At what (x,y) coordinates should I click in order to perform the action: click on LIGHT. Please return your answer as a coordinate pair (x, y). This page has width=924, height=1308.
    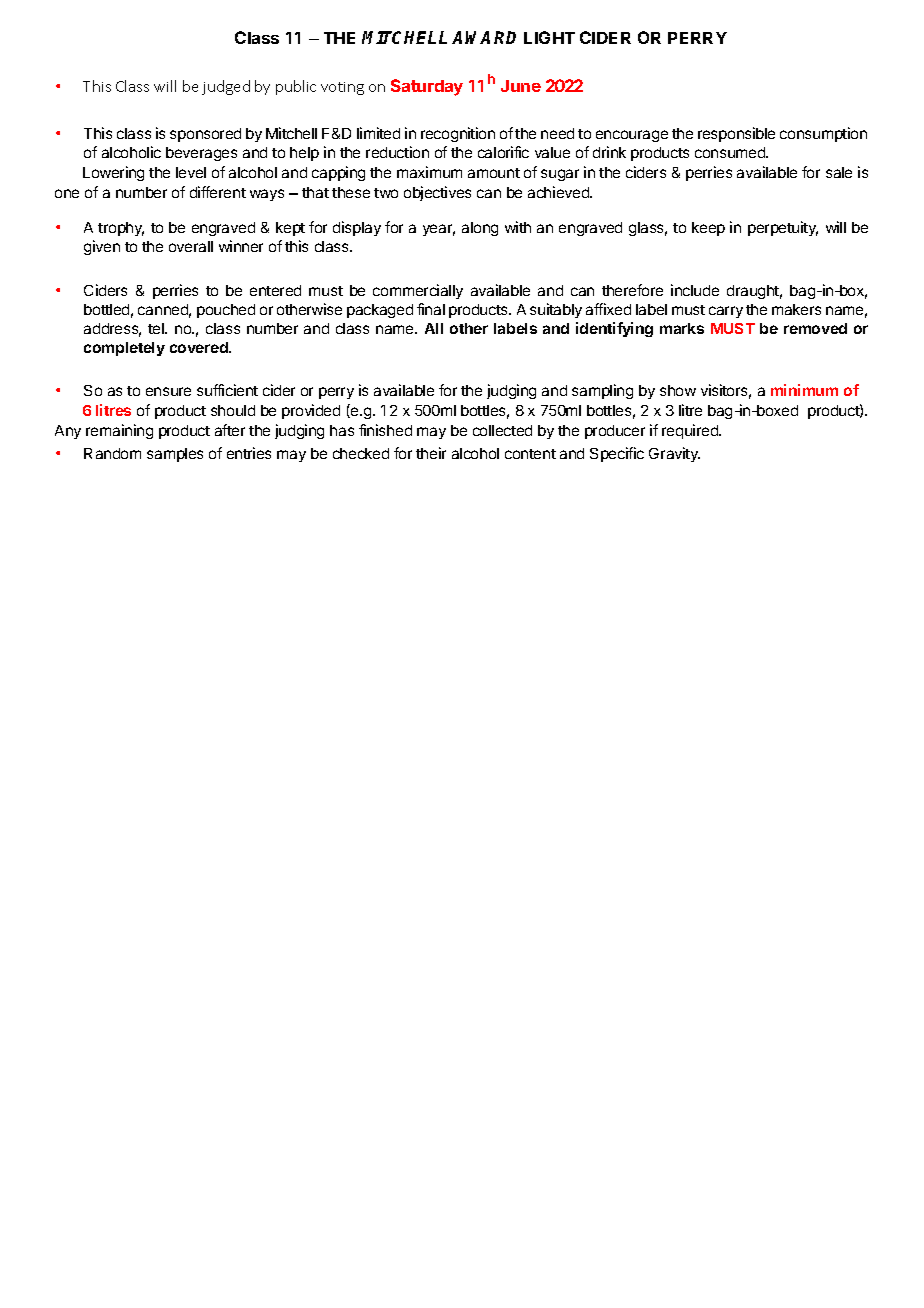
    Looking at the image, I should click on (549, 37).
